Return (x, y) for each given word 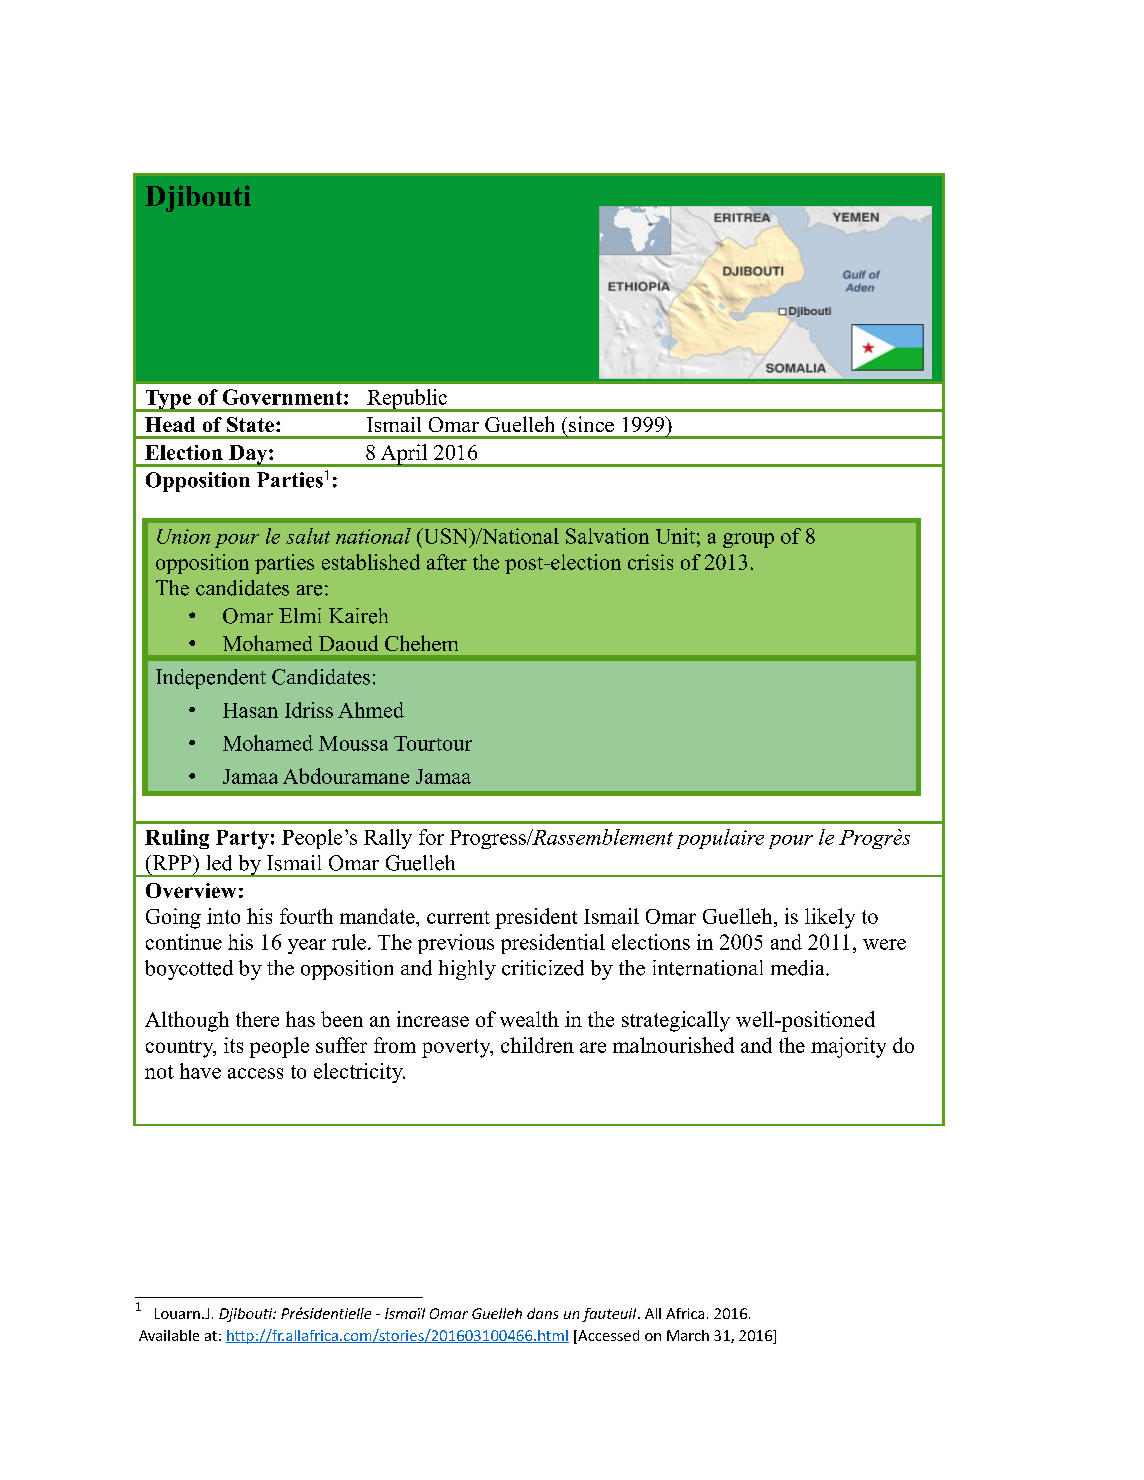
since (591, 424)
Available (169, 1335)
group (748, 540)
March (688, 1335)
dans (542, 1313)
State (250, 424)
